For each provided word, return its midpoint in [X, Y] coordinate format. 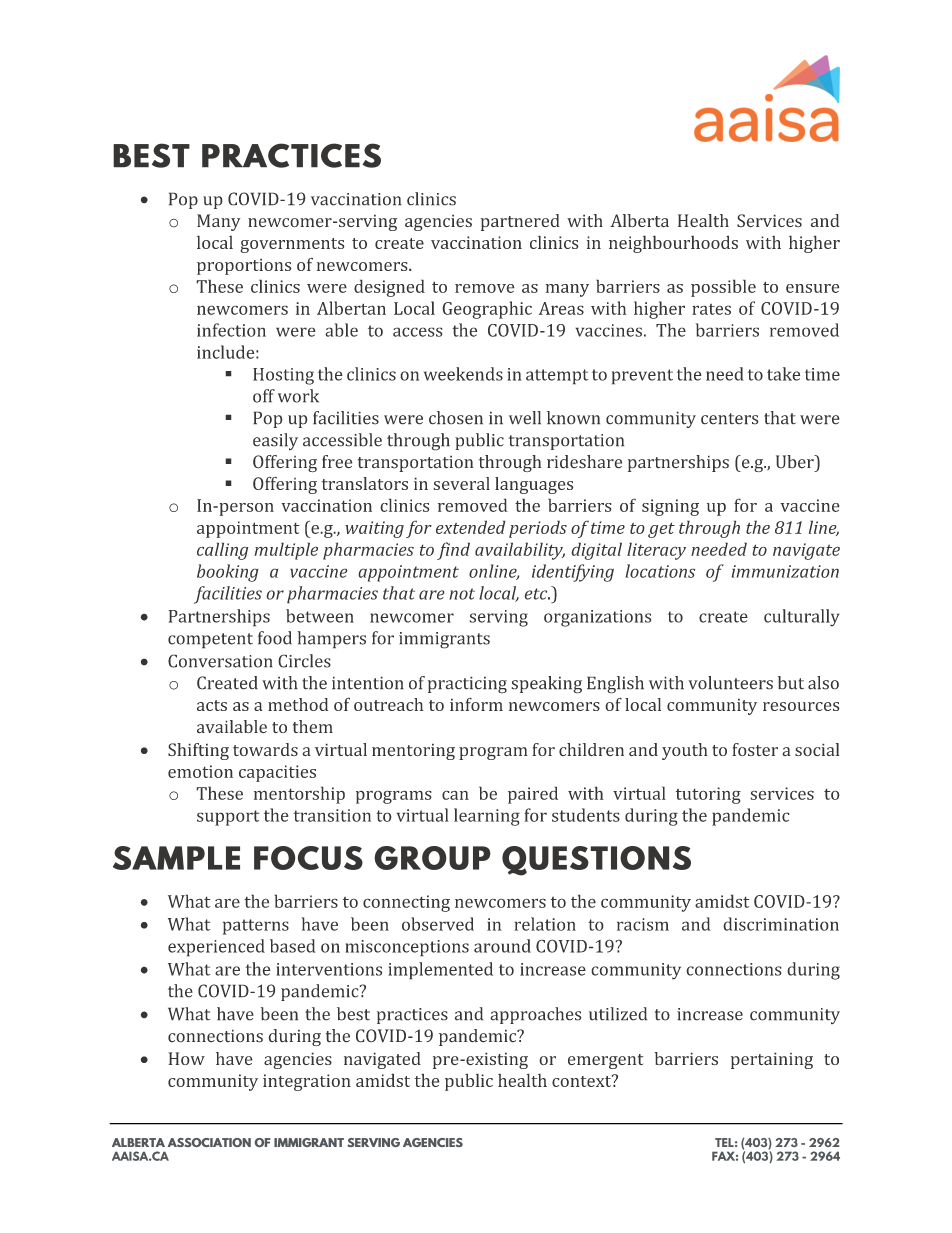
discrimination [781, 924]
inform [476, 704]
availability [520, 551]
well [525, 418]
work [298, 396]
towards [265, 749]
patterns [256, 927]
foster [755, 749]
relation [545, 924]
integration [307, 1082]
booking [228, 573]
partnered [520, 222]
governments [292, 245]
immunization [785, 571]
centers [730, 419]
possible [723, 288]
